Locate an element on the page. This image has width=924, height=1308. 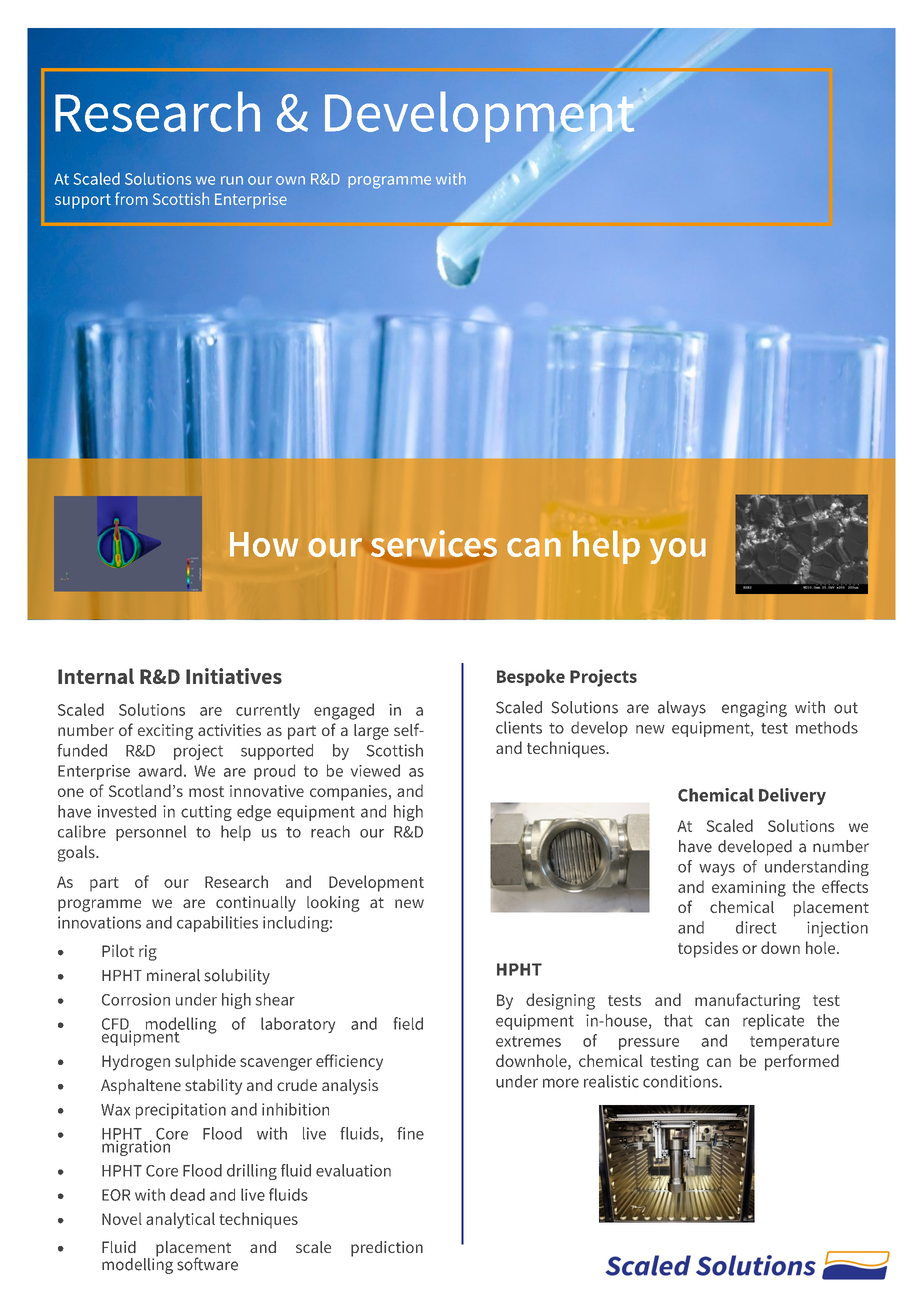
services is located at coordinates (434, 543).
